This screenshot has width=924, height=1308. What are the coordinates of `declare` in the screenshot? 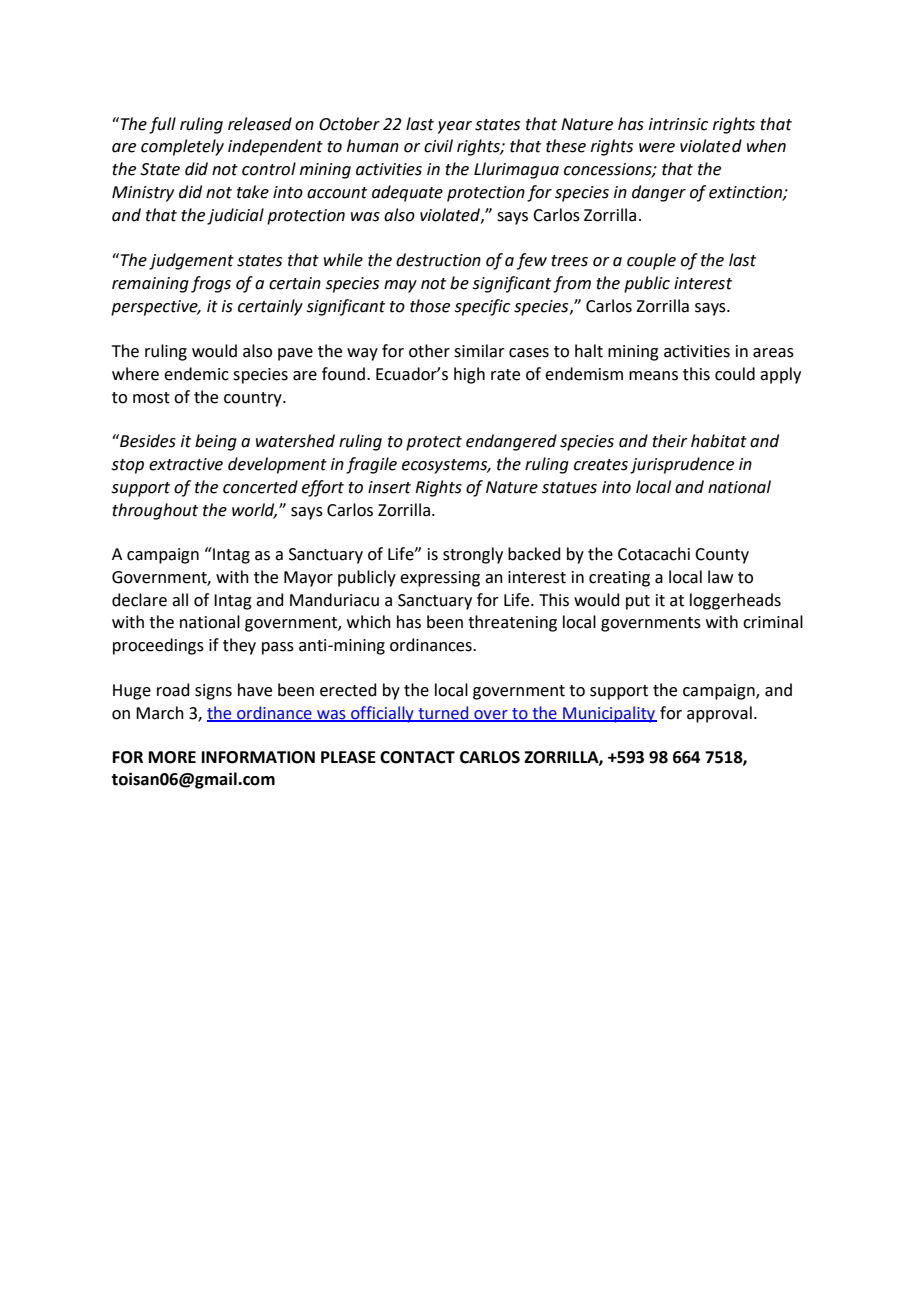 It's located at (139, 600).
